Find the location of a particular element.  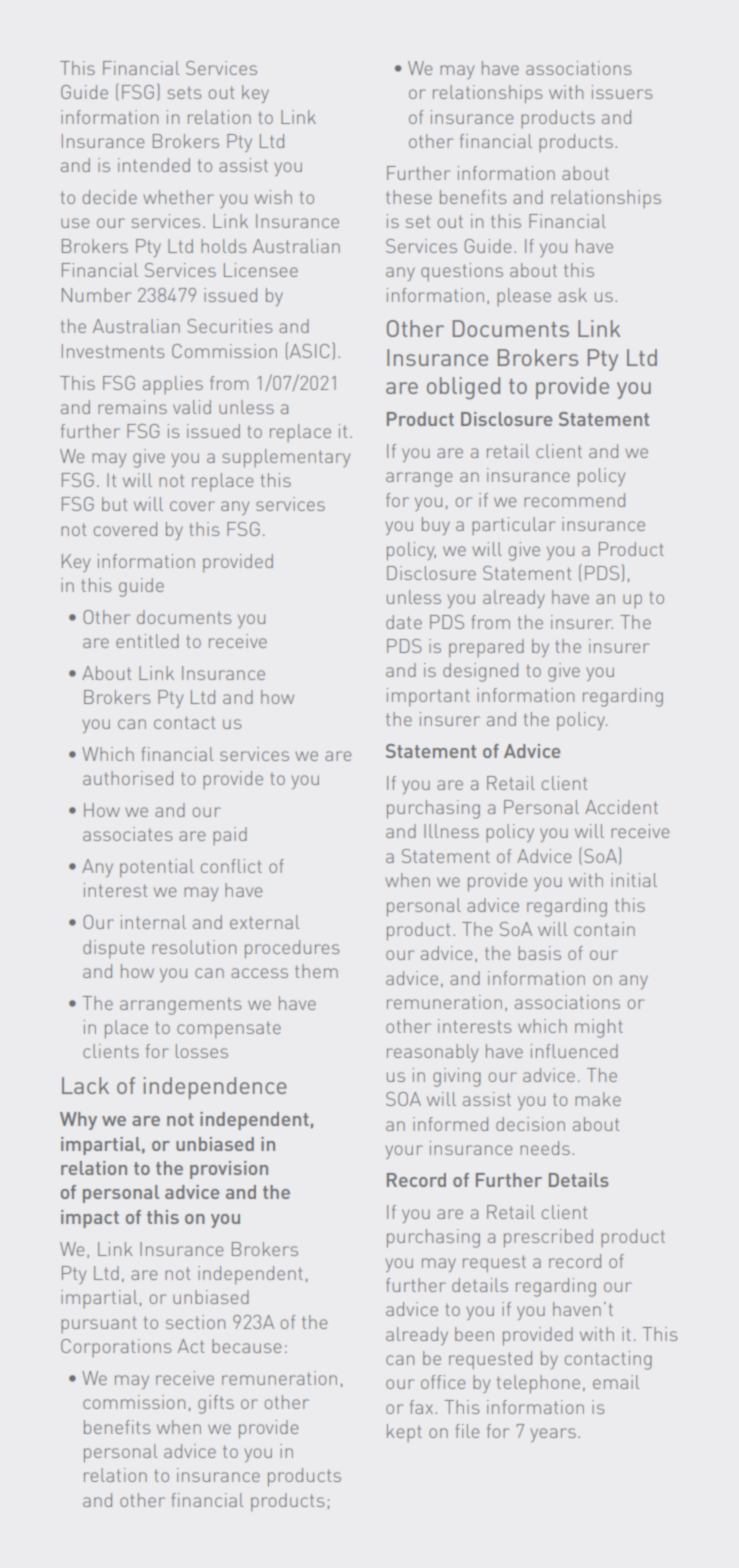

kept is located at coordinates (404, 1433).
